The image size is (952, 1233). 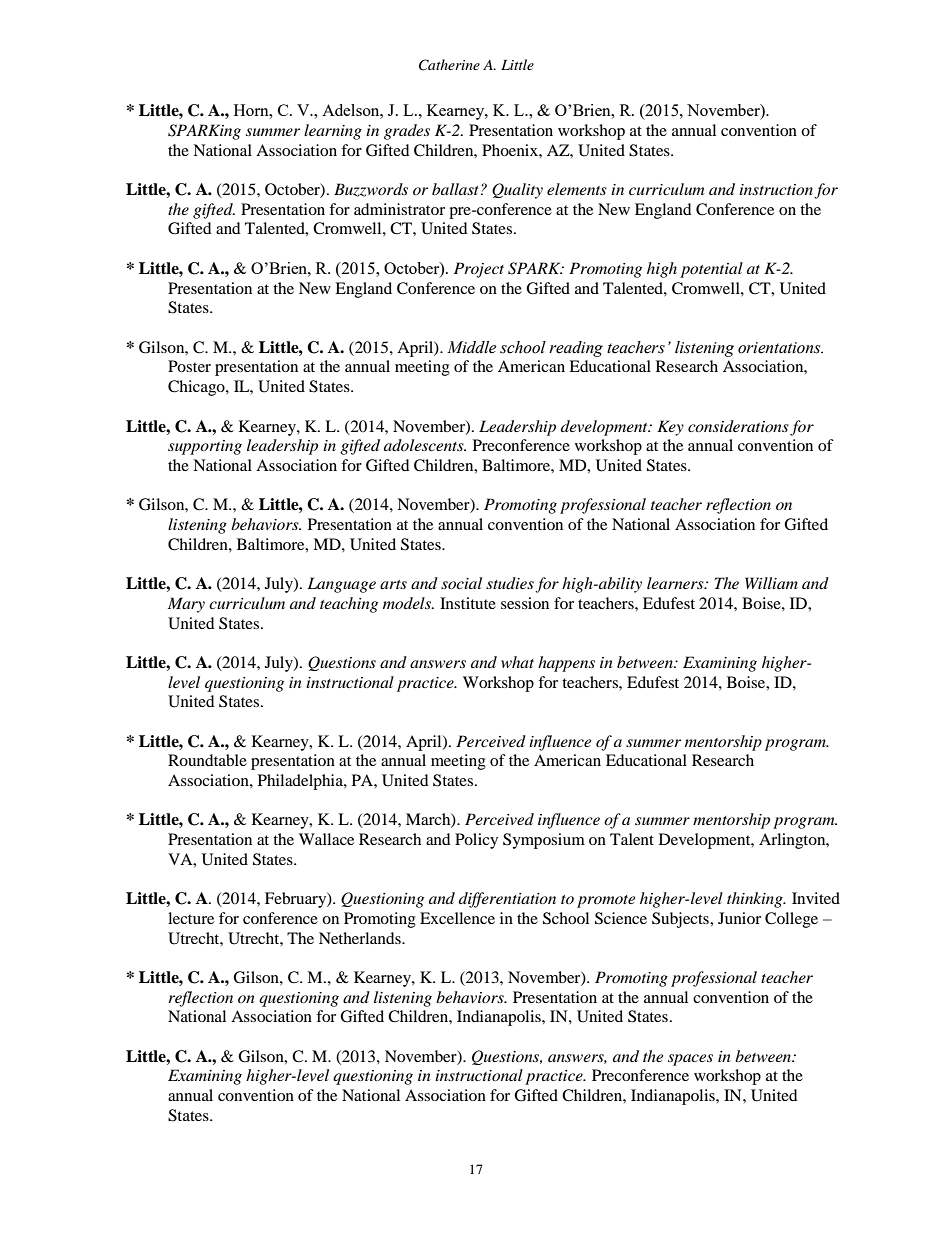 I want to click on Excellence, so click(x=457, y=918).
